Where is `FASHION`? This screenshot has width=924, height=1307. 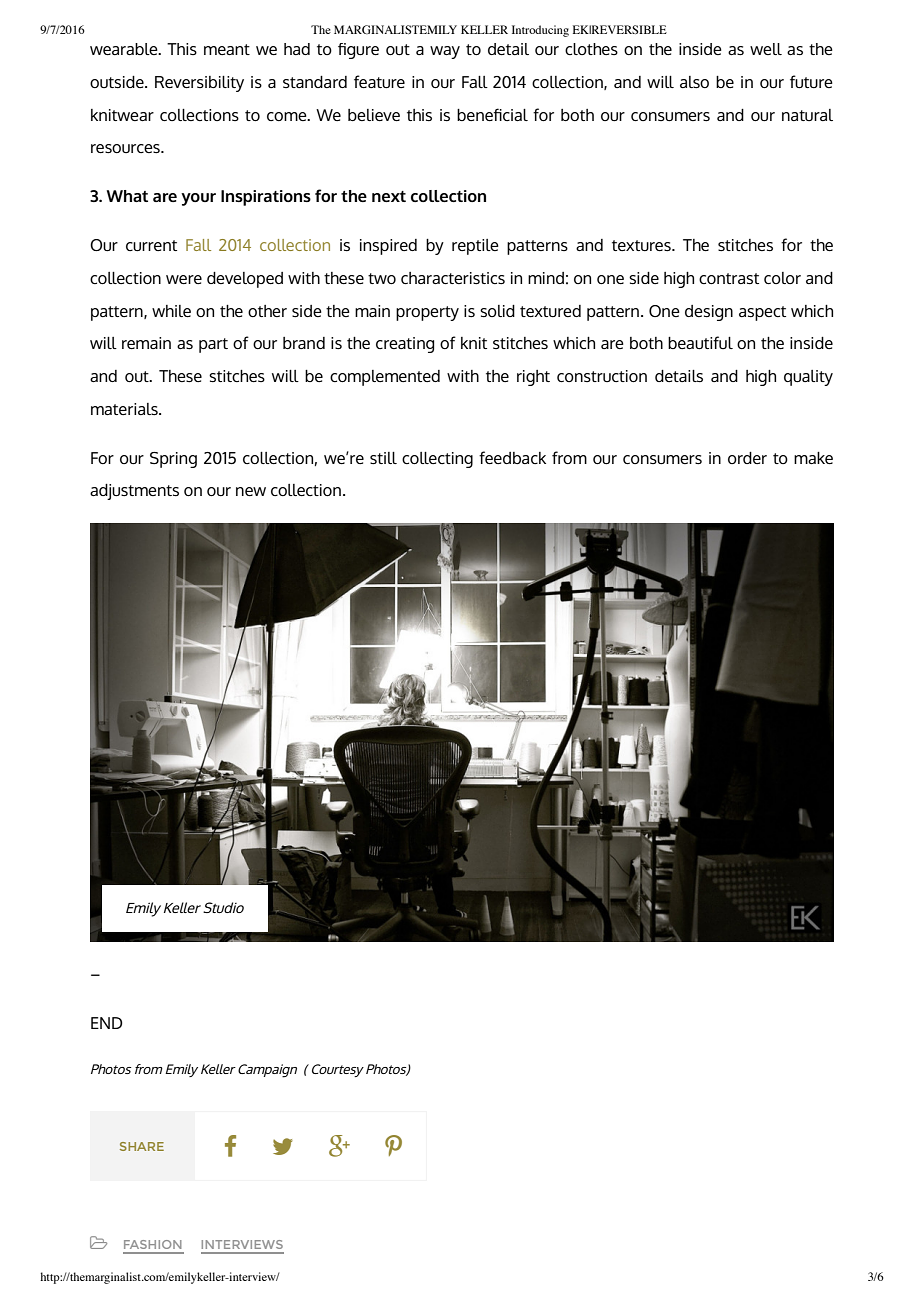 FASHION is located at coordinates (153, 1244).
